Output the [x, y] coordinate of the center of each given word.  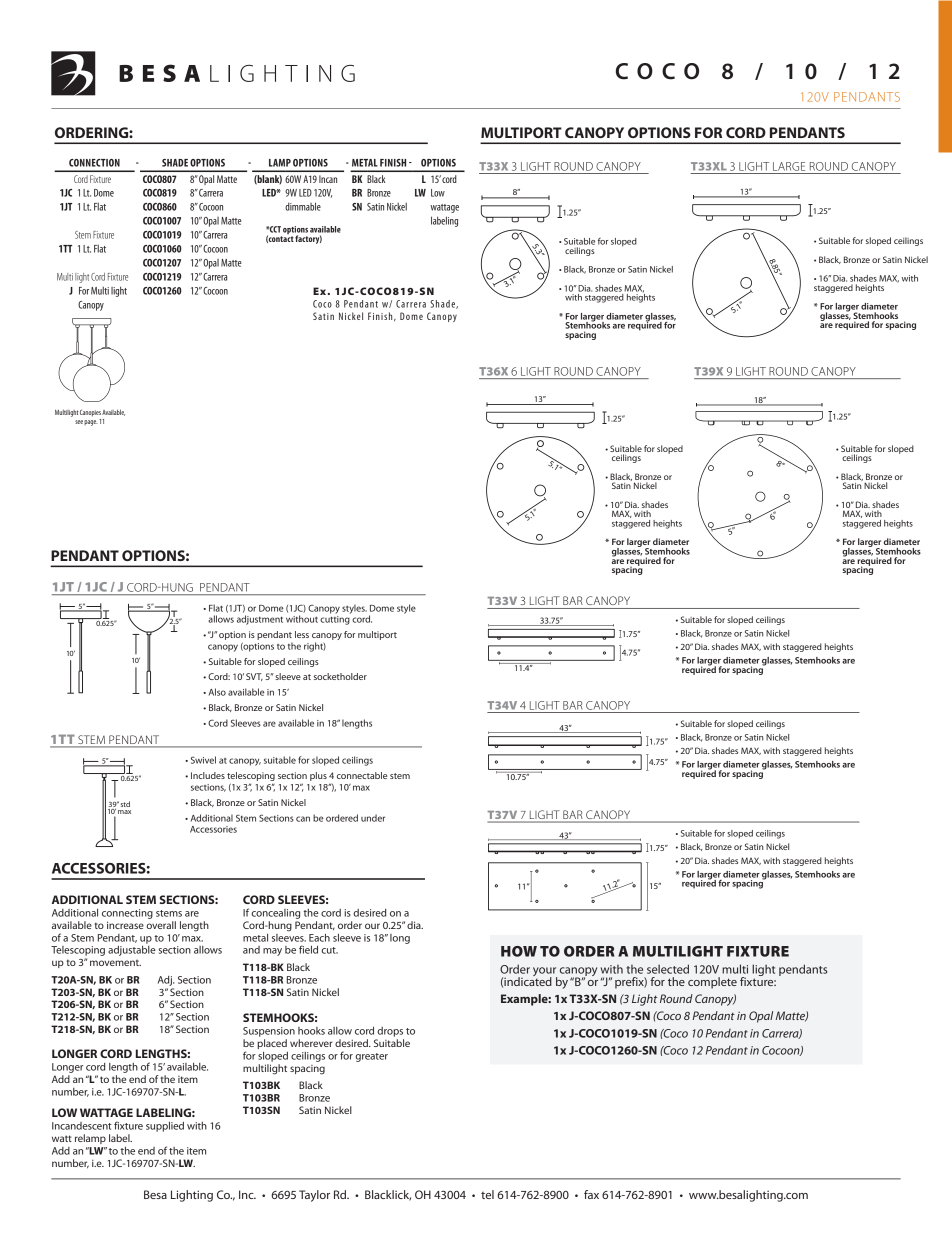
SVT [254, 677]
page [91, 423]
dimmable [303, 206]
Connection [94, 163]
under [373, 818]
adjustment [260, 620]
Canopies [90, 413]
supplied [165, 1127]
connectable [362, 775]
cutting [335, 619]
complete [712, 983]
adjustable [132, 951]
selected [668, 969]
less [302, 634]
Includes [208, 775]
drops [390, 1032]
